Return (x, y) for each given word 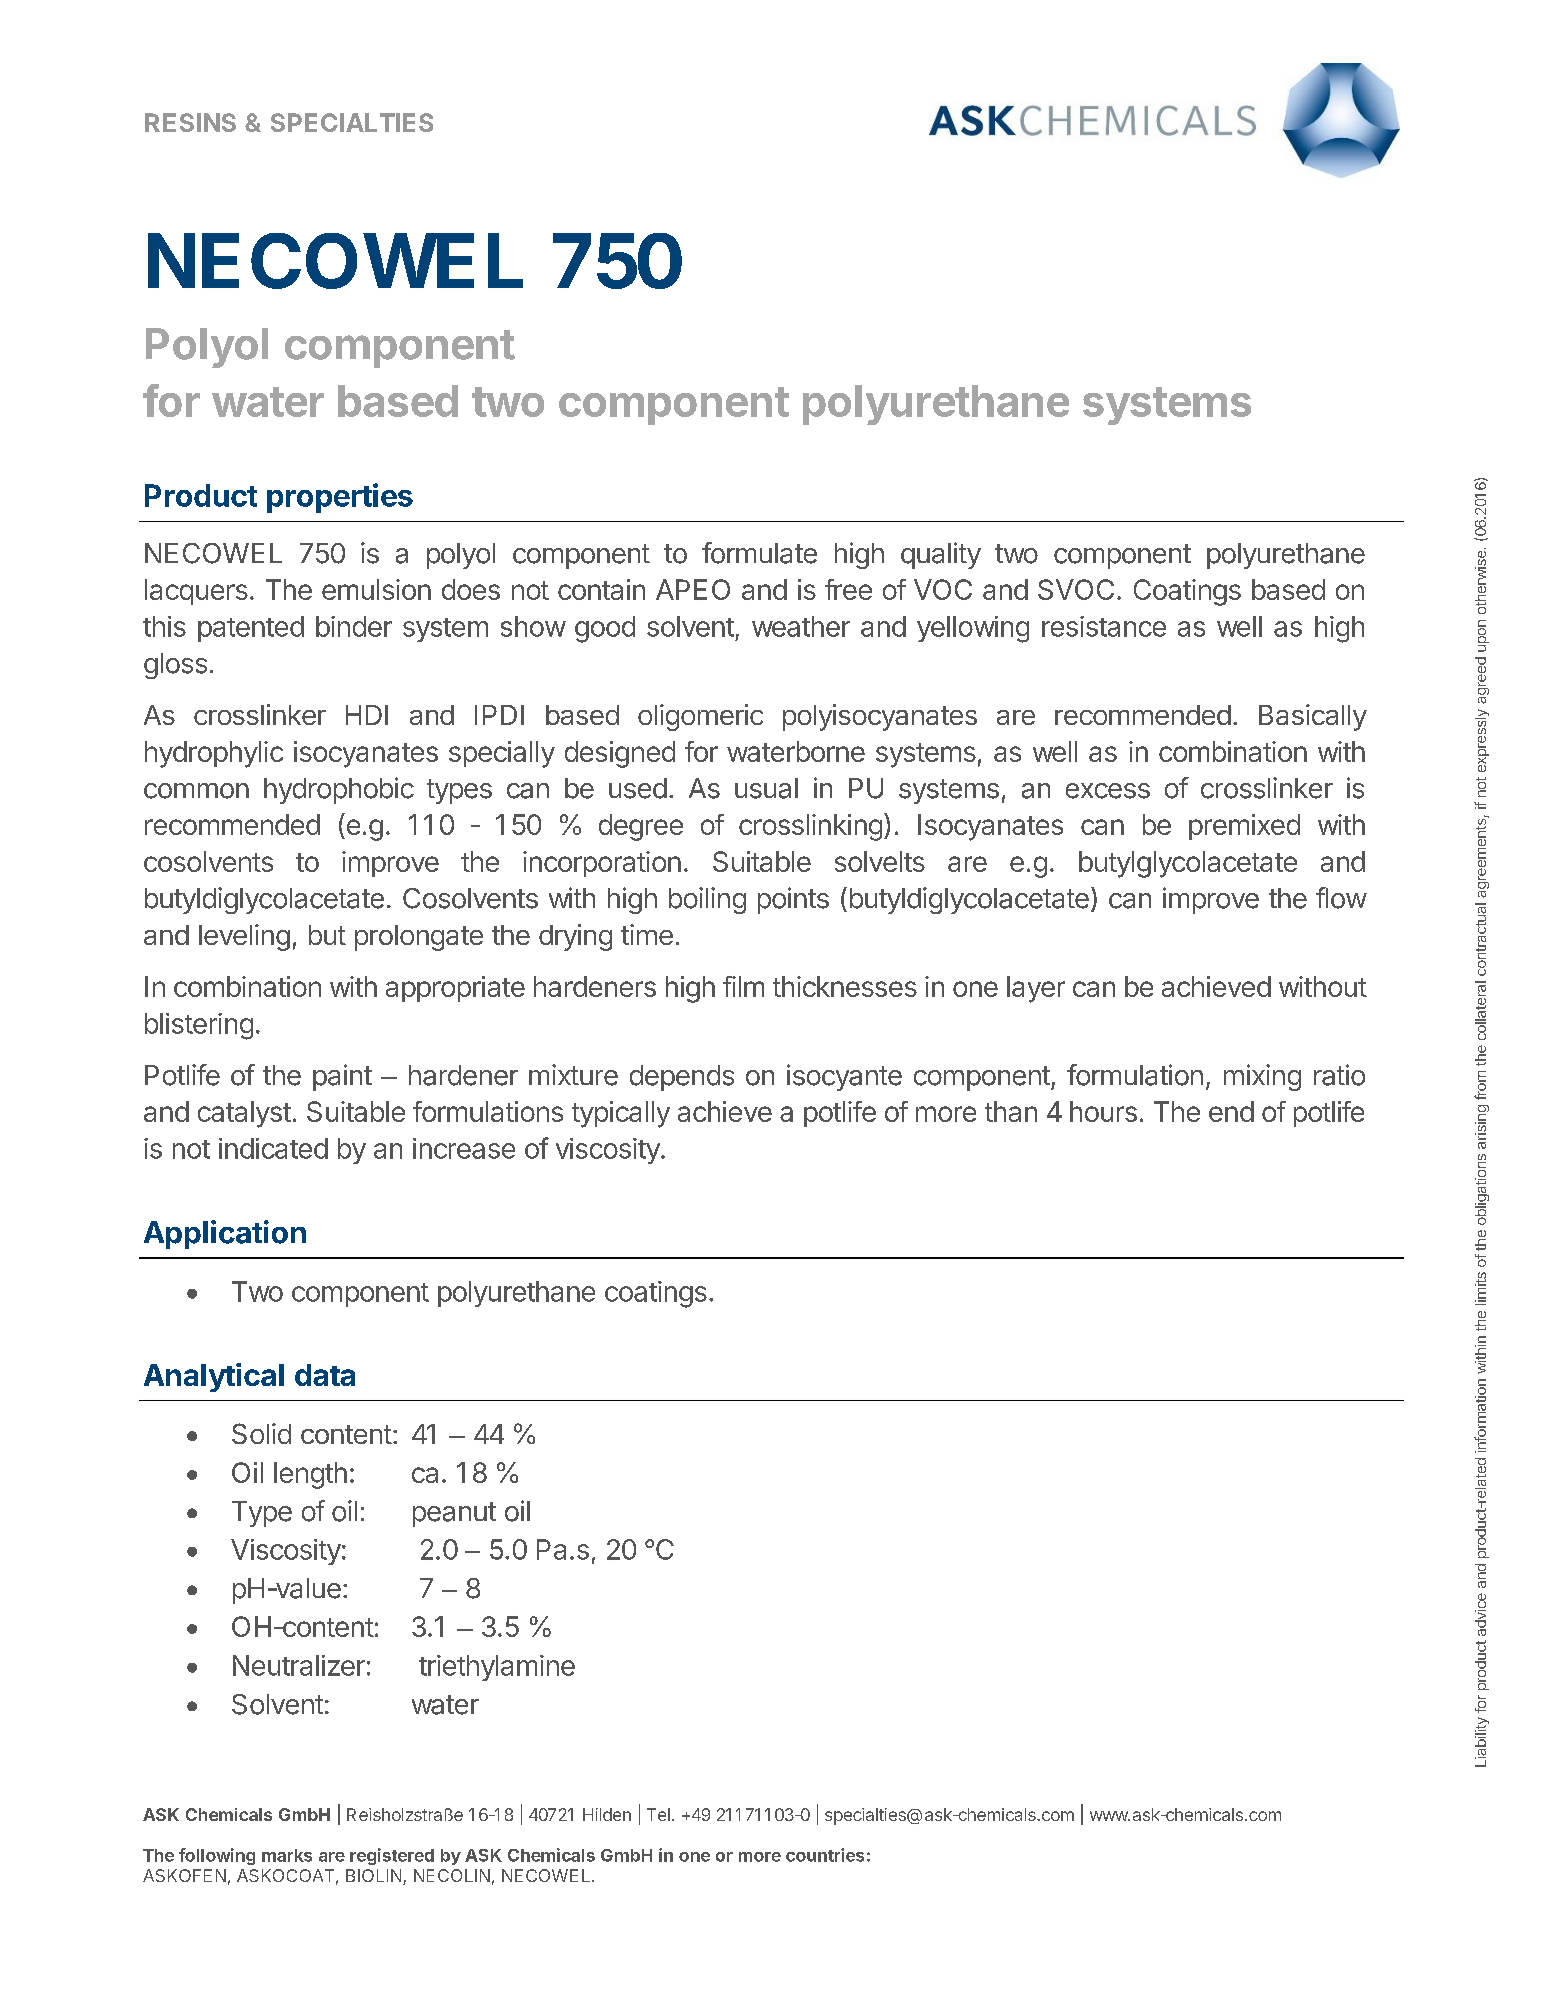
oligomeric (700, 717)
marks (287, 1855)
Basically (1313, 717)
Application (225, 1234)
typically (621, 1114)
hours (1103, 1111)
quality (941, 555)
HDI (367, 715)
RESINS (190, 122)
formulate (759, 553)
